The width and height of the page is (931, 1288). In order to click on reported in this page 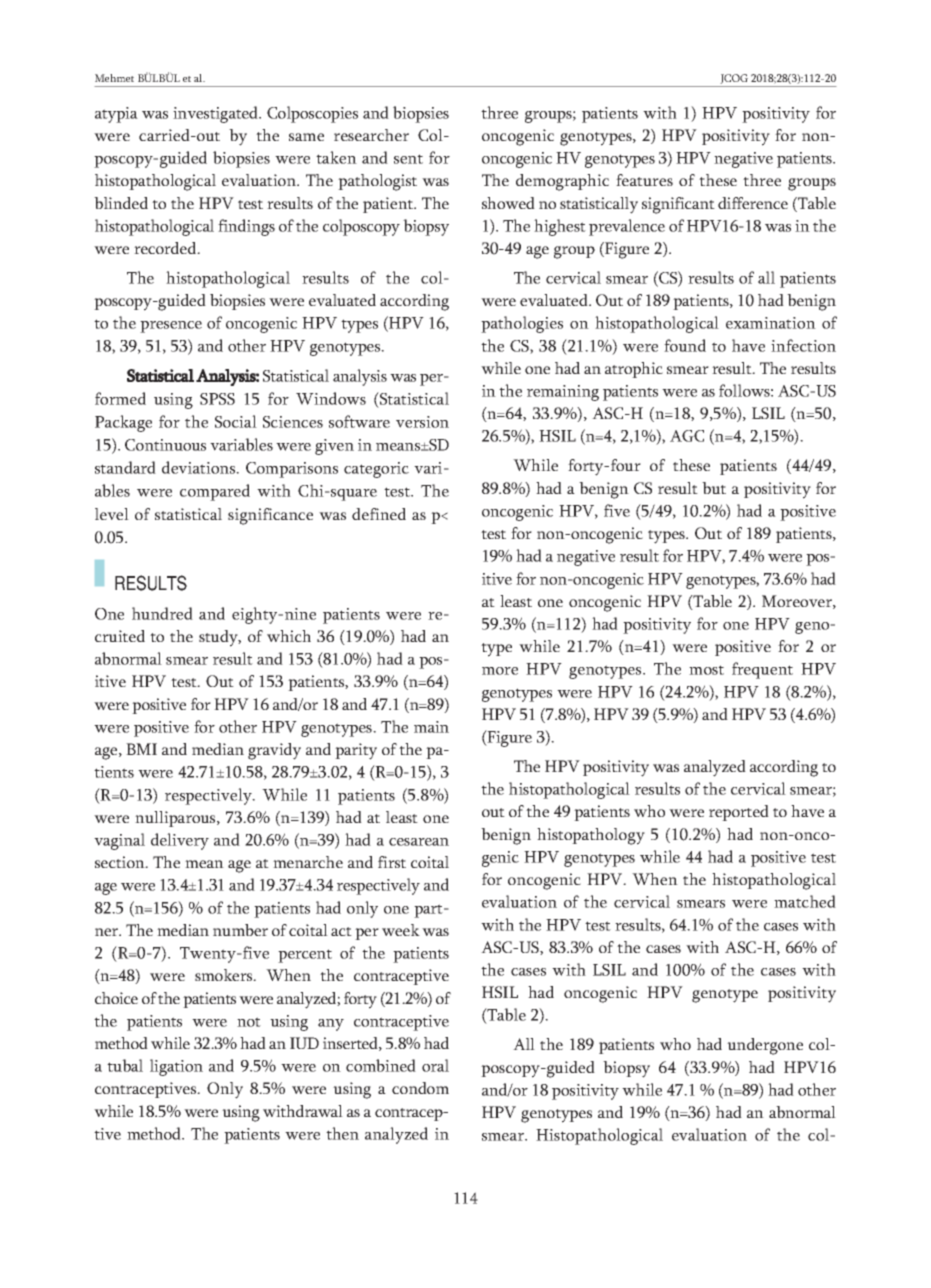, I will do `click(739, 813)`.
